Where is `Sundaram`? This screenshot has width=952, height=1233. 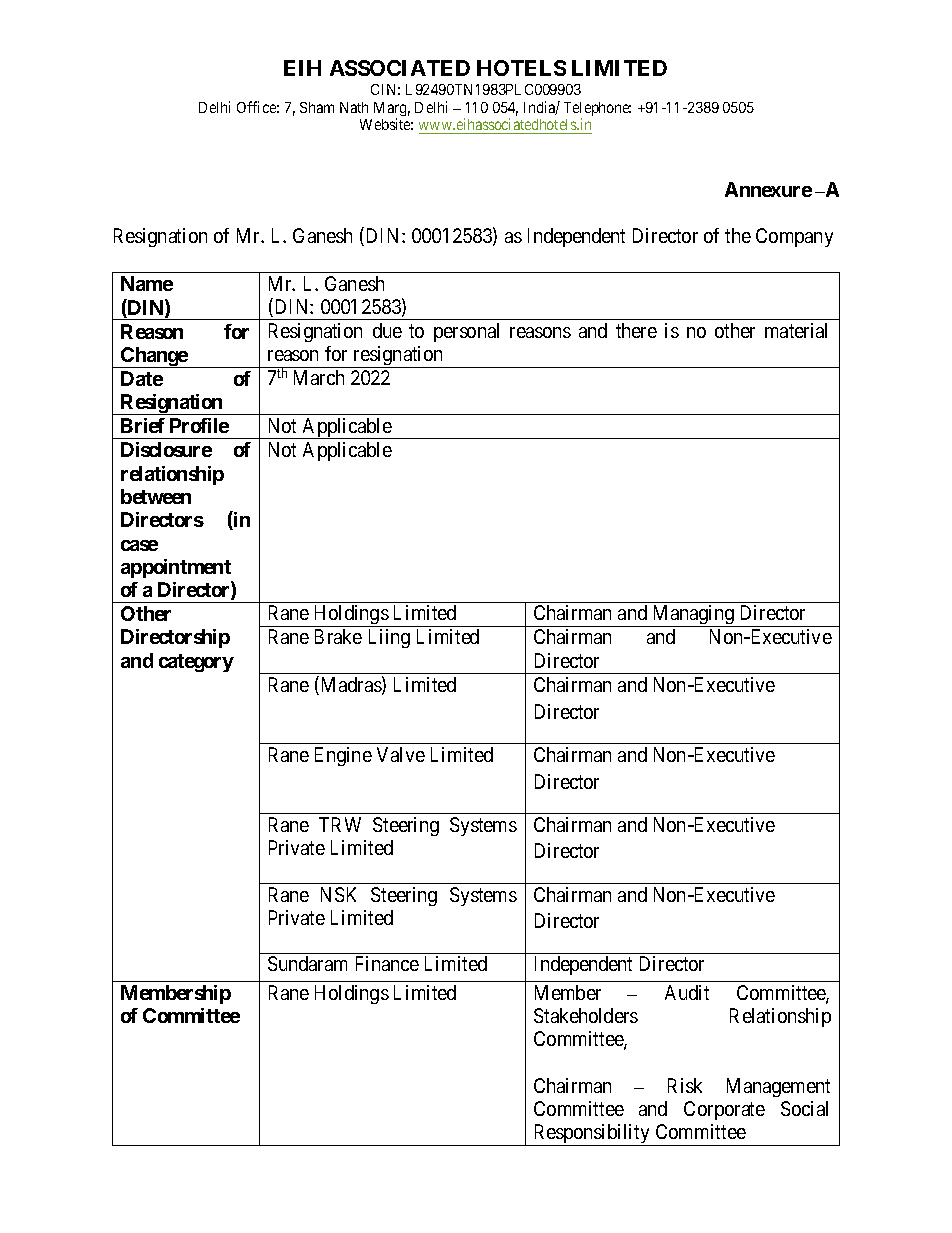 Sundaram is located at coordinates (307, 963).
